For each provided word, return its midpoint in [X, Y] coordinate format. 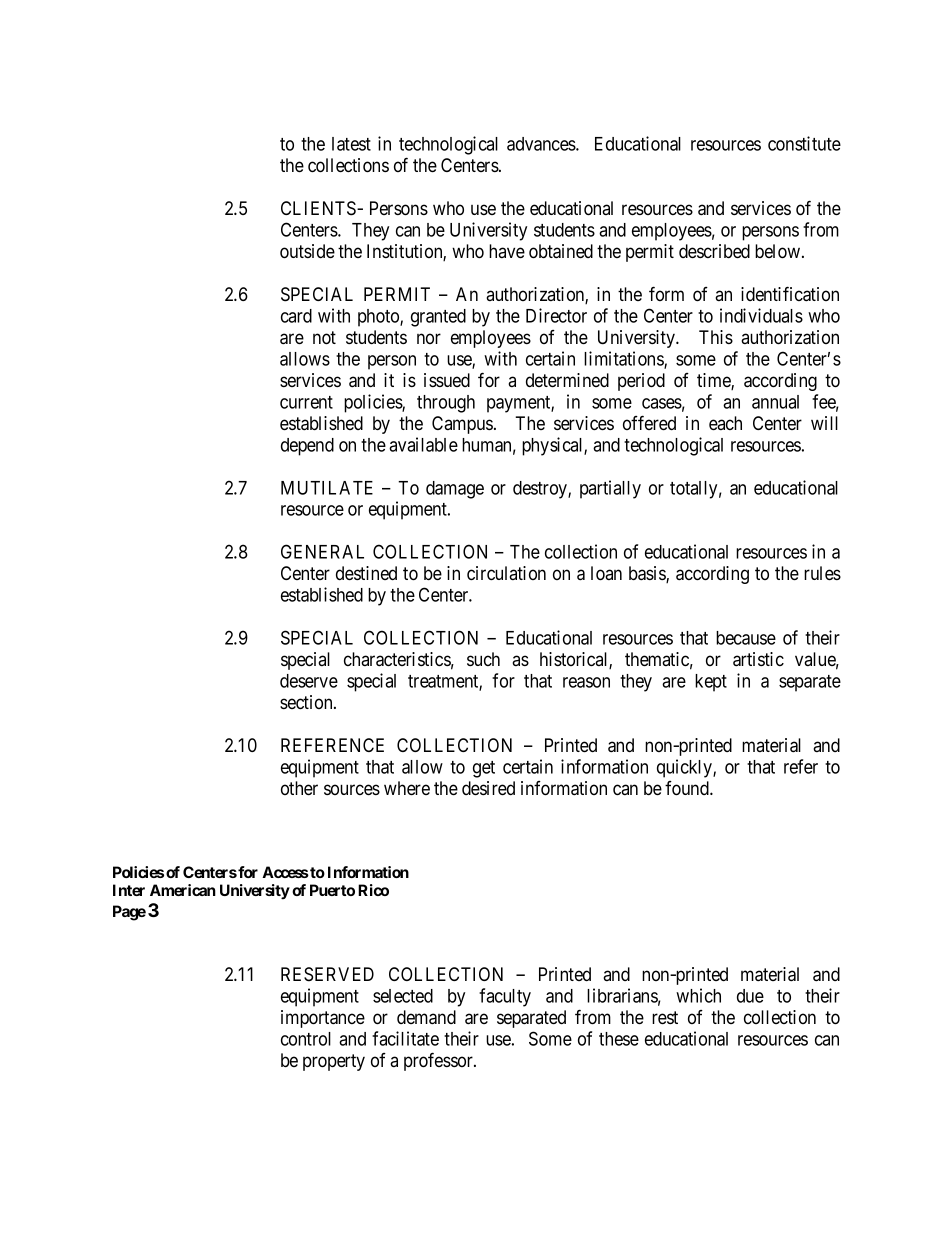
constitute [804, 143]
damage [455, 490]
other [299, 788]
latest [351, 144]
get [484, 769]
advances [542, 144]
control [306, 1039]
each [725, 423]
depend [307, 447]
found [688, 788]
